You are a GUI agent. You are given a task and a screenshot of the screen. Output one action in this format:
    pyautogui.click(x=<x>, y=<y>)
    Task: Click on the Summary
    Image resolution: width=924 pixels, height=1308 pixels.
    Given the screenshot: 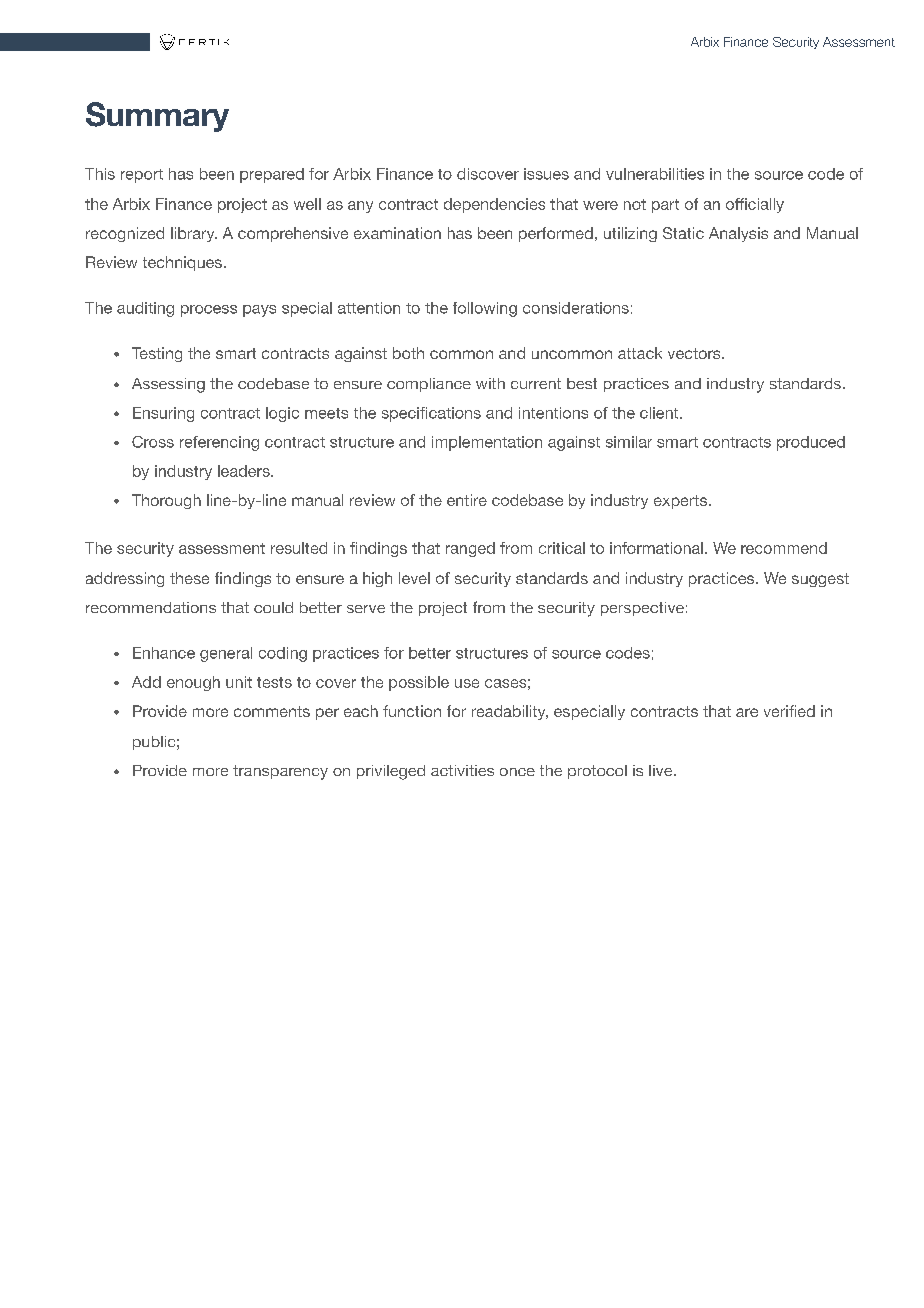 What is the action you would take?
    pyautogui.click(x=157, y=117)
